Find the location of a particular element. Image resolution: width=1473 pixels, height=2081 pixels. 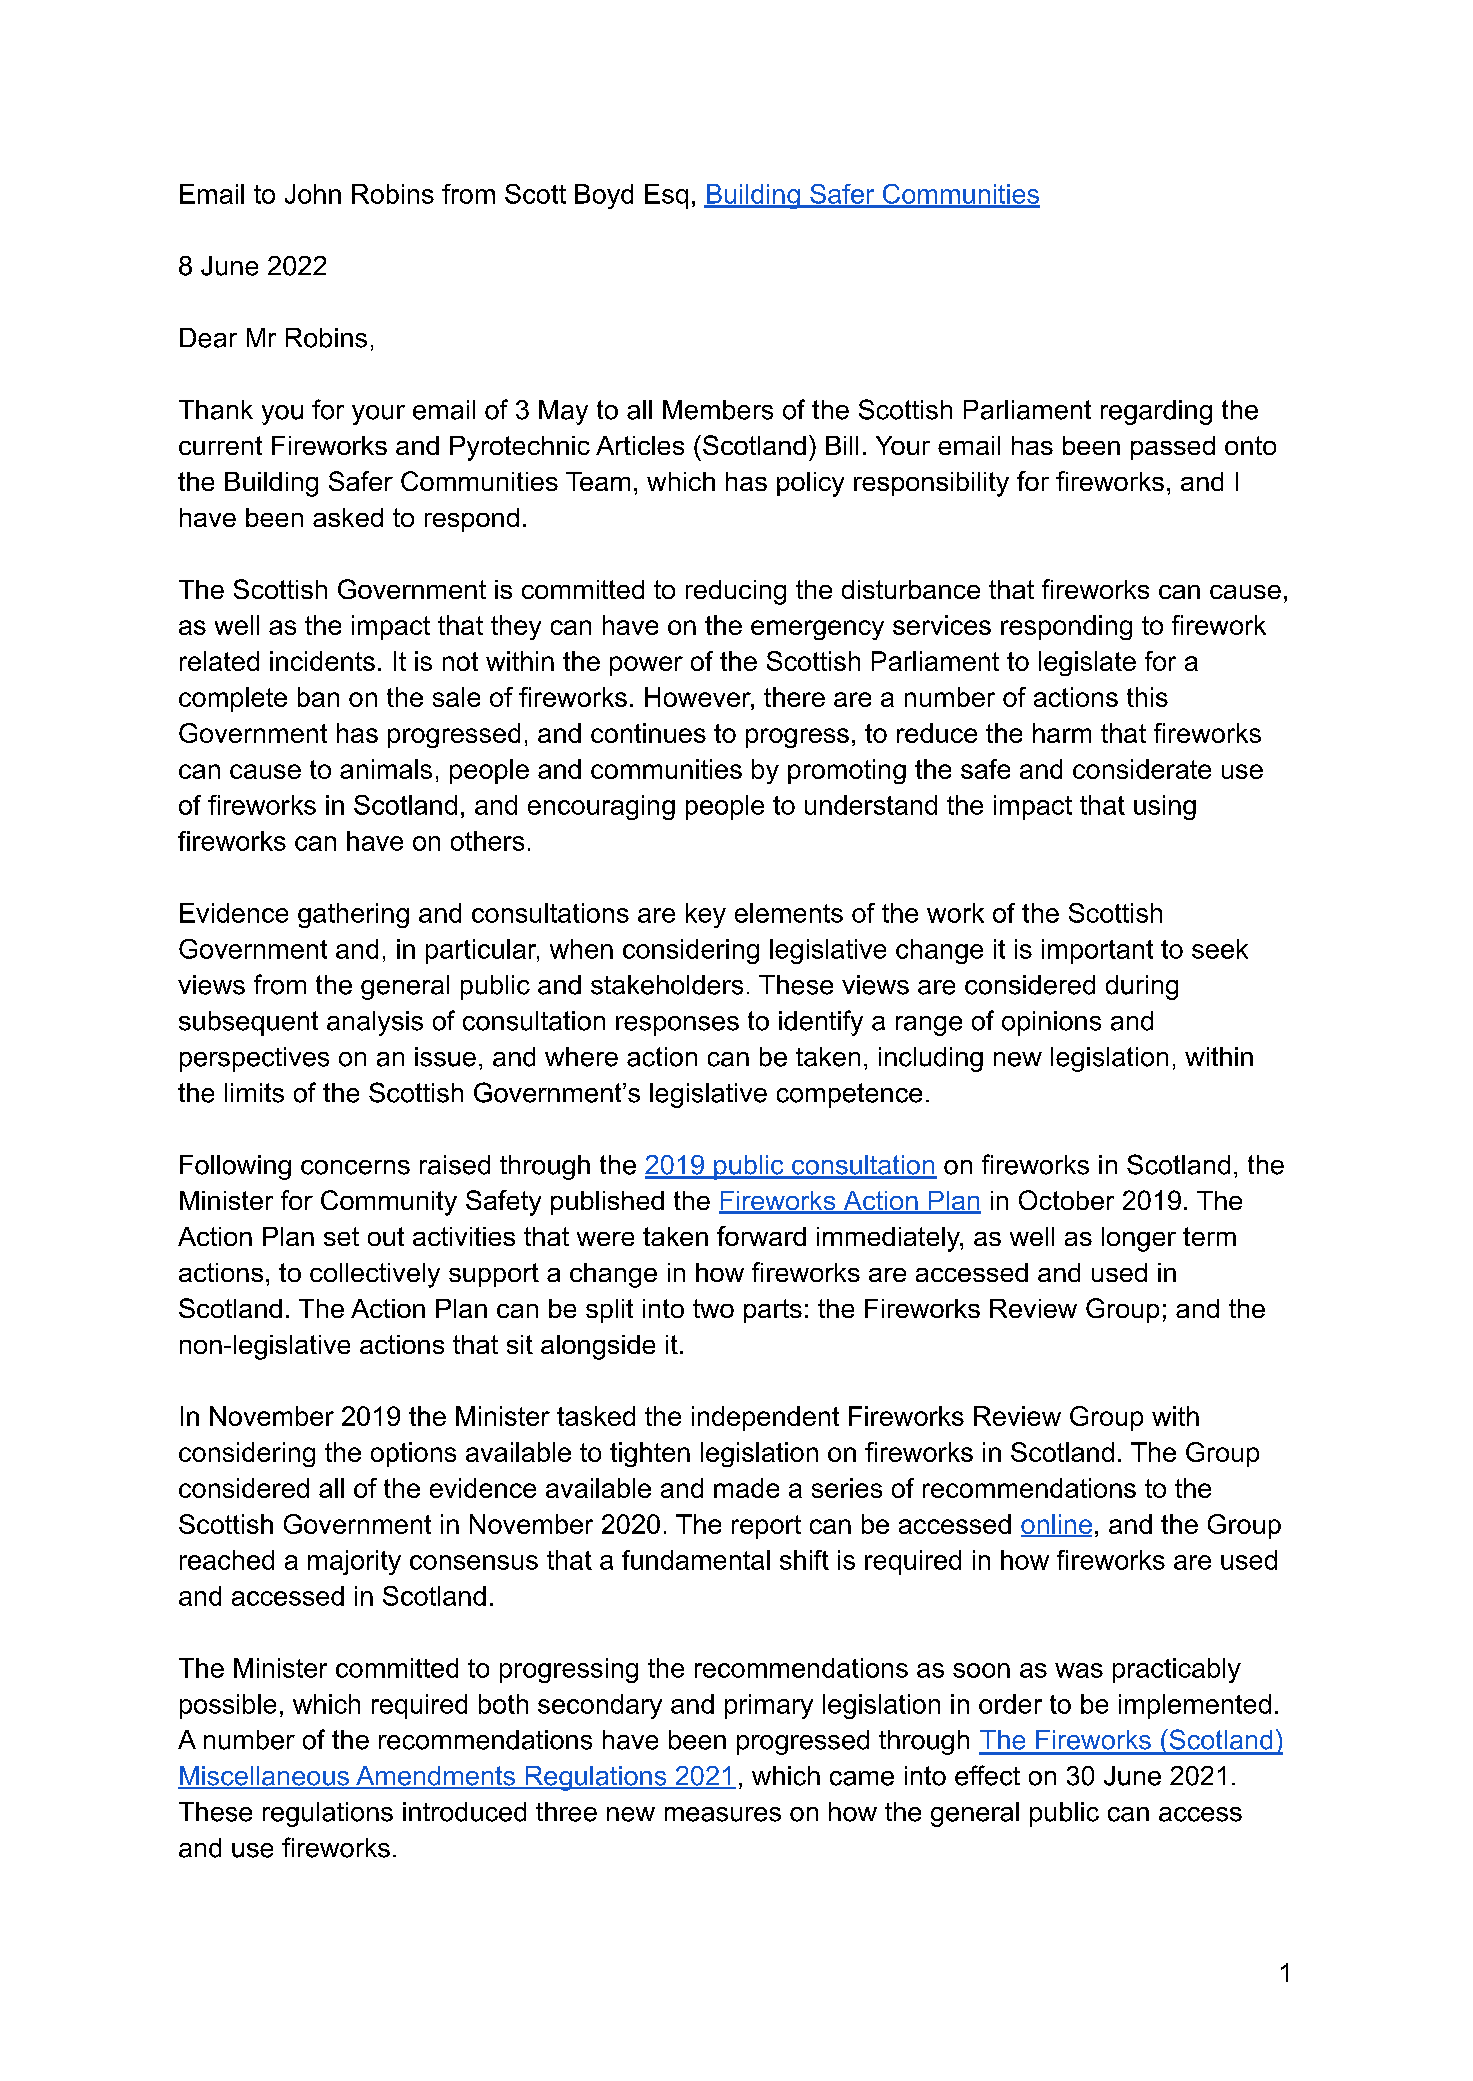

continues is located at coordinates (648, 733).
